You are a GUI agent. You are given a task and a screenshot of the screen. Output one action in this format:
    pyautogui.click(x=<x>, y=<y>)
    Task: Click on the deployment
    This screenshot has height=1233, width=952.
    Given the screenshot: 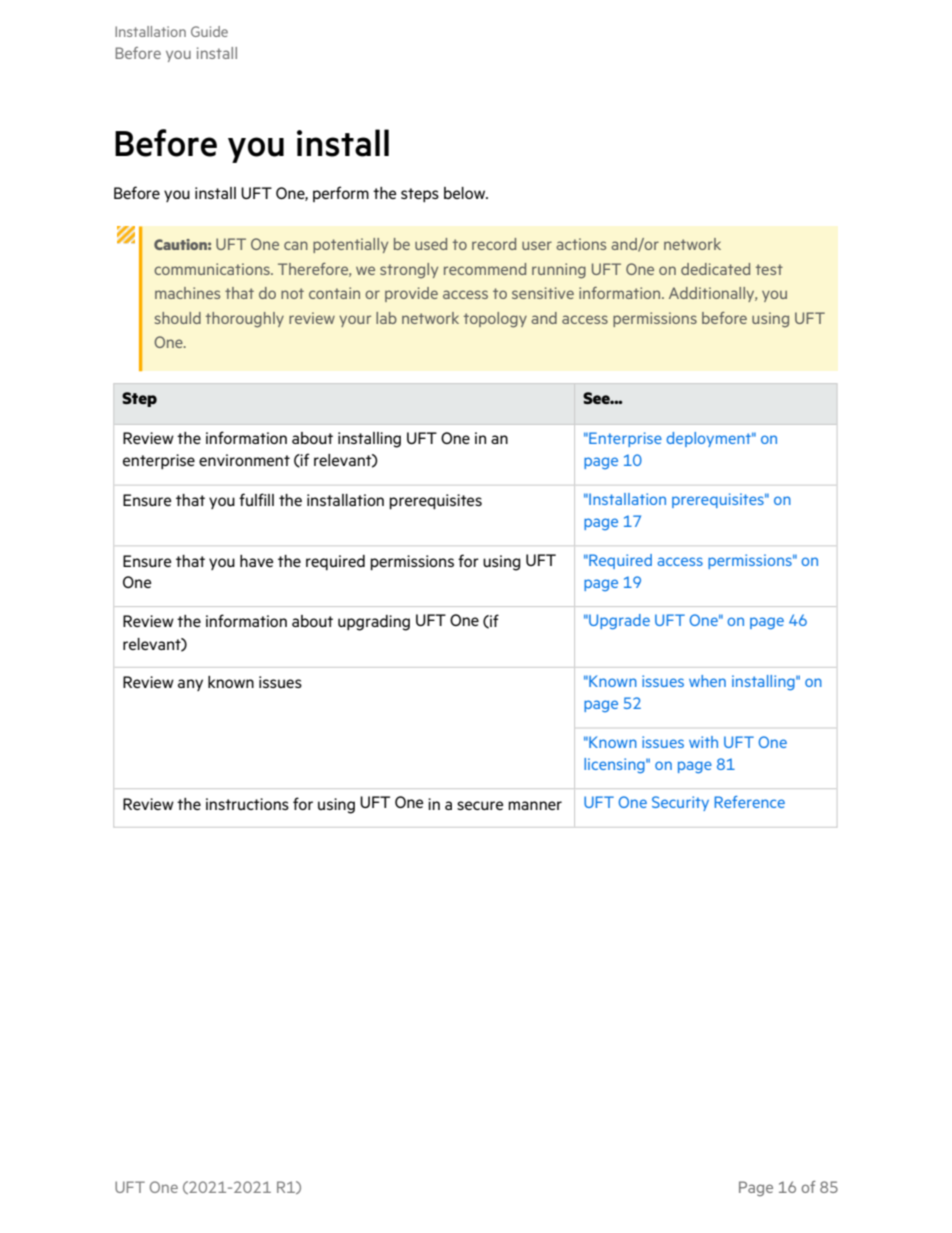 What is the action you would take?
    pyautogui.click(x=710, y=439)
